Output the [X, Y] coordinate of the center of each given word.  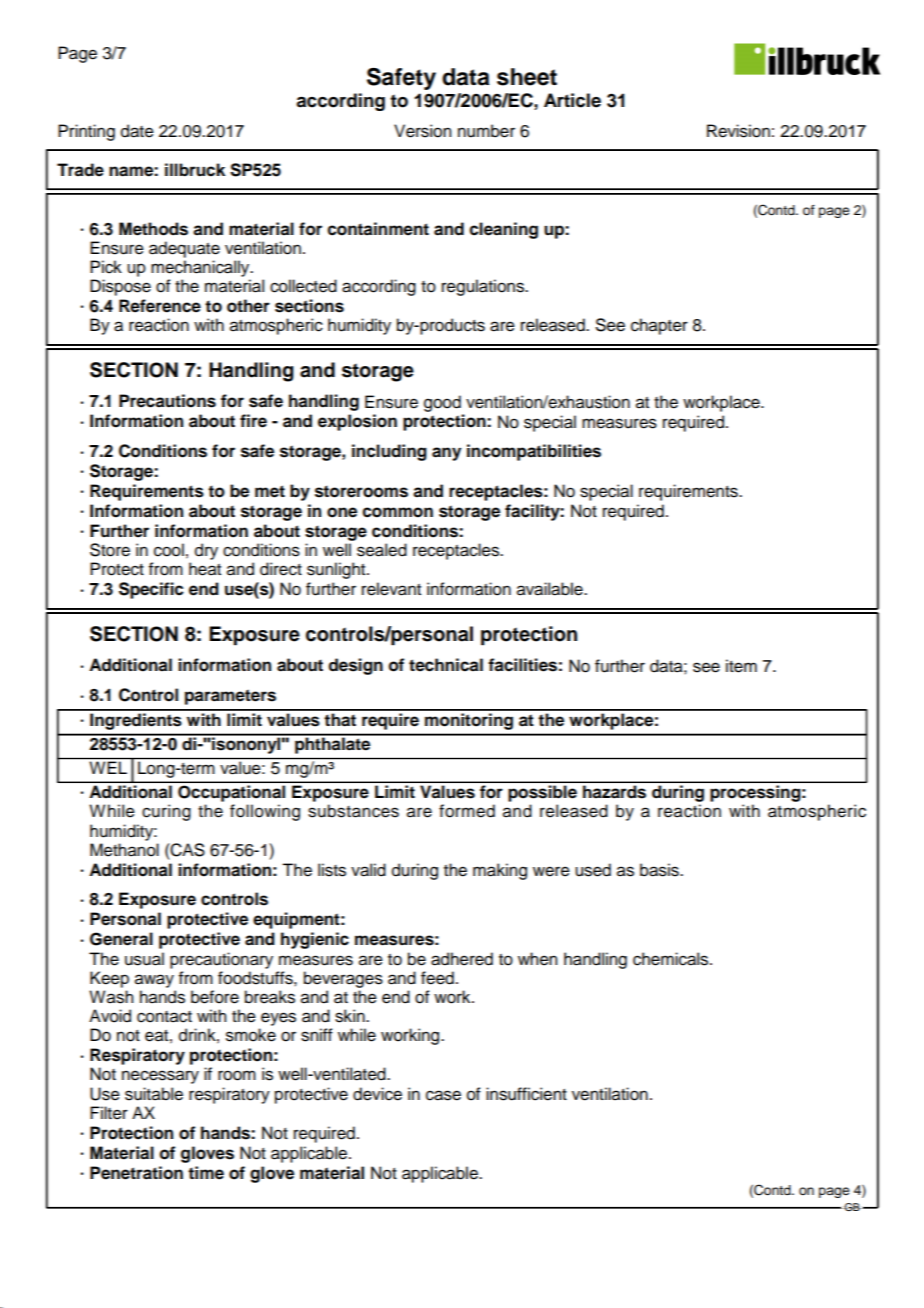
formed [467, 811]
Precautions [167, 401]
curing [166, 812]
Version [422, 131]
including [389, 452]
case [443, 1095]
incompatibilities [534, 452]
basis [660, 870]
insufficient [526, 1094]
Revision [738, 131]
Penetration [136, 1173]
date [137, 131]
